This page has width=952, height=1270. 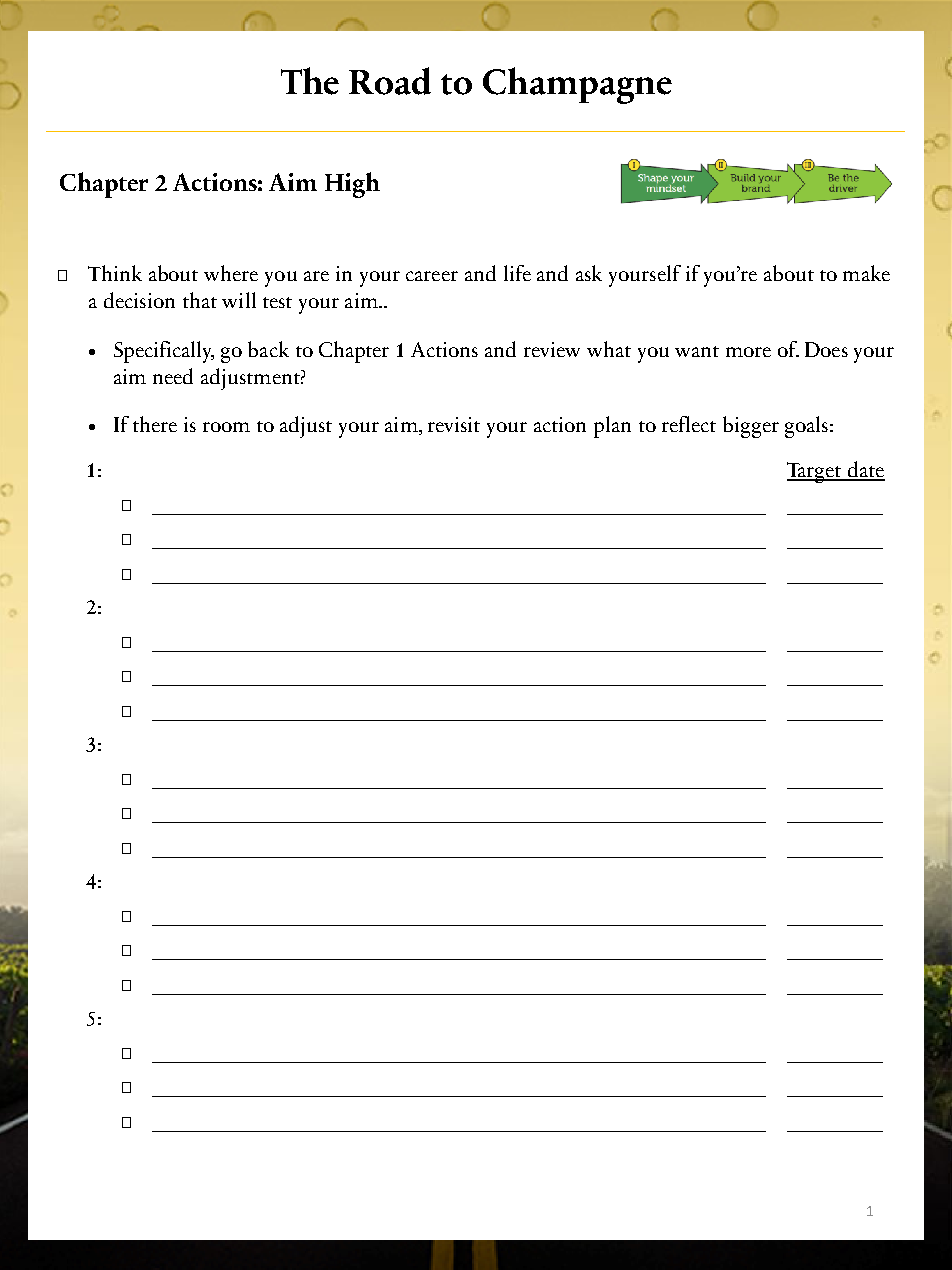 What do you see at coordinates (352, 185) in the page?
I see `High` at bounding box center [352, 185].
